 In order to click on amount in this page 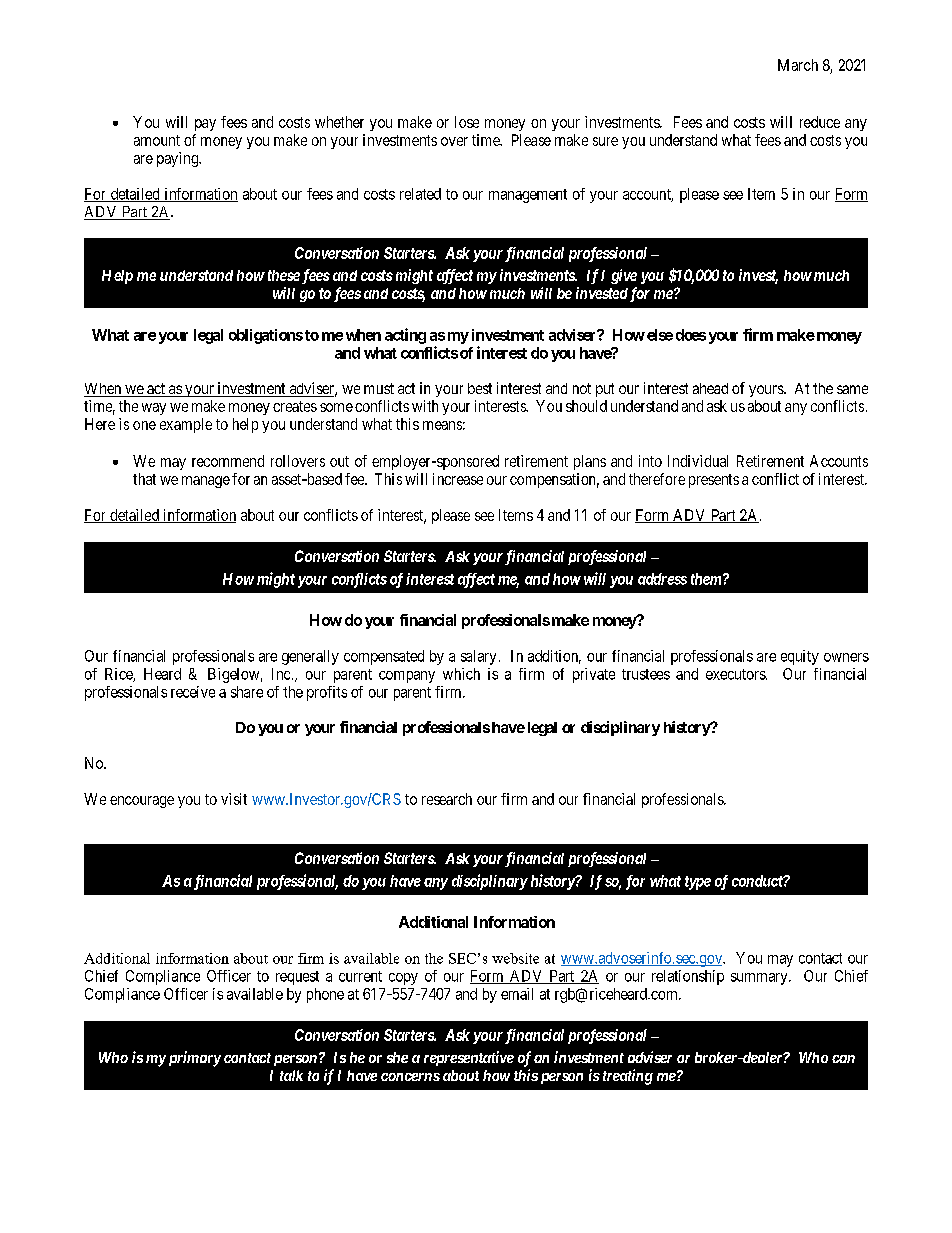, I will do `click(157, 140)`.
